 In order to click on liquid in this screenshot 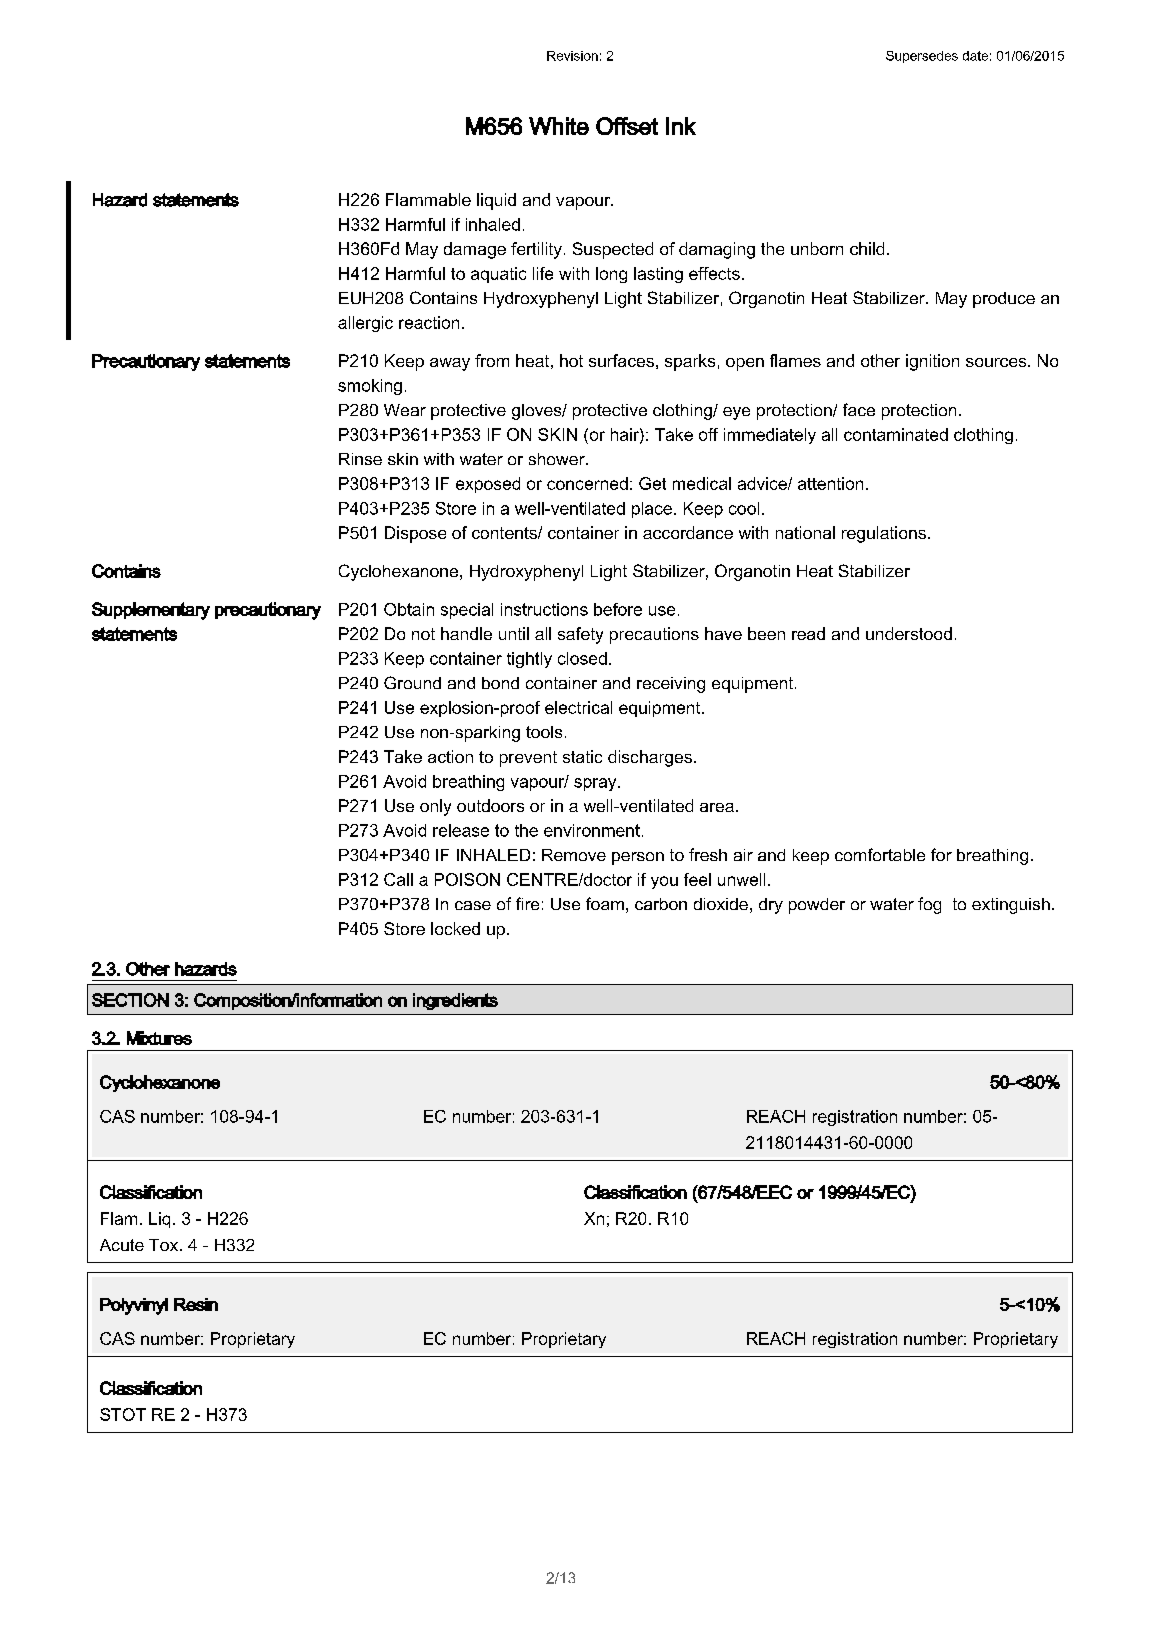, I will do `click(496, 201)`.
